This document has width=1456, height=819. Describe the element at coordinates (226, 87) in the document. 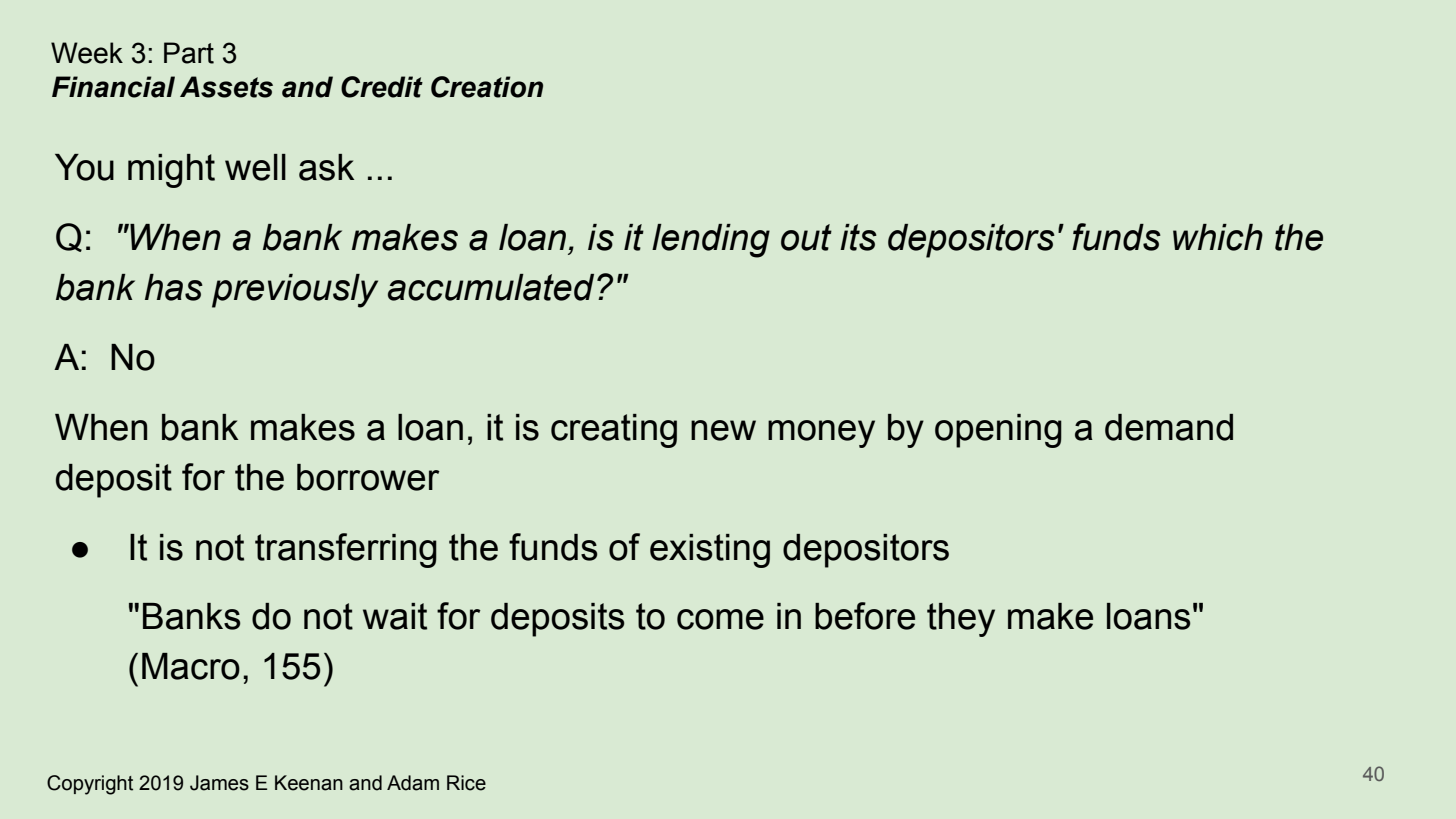

I see `Assets` at that location.
